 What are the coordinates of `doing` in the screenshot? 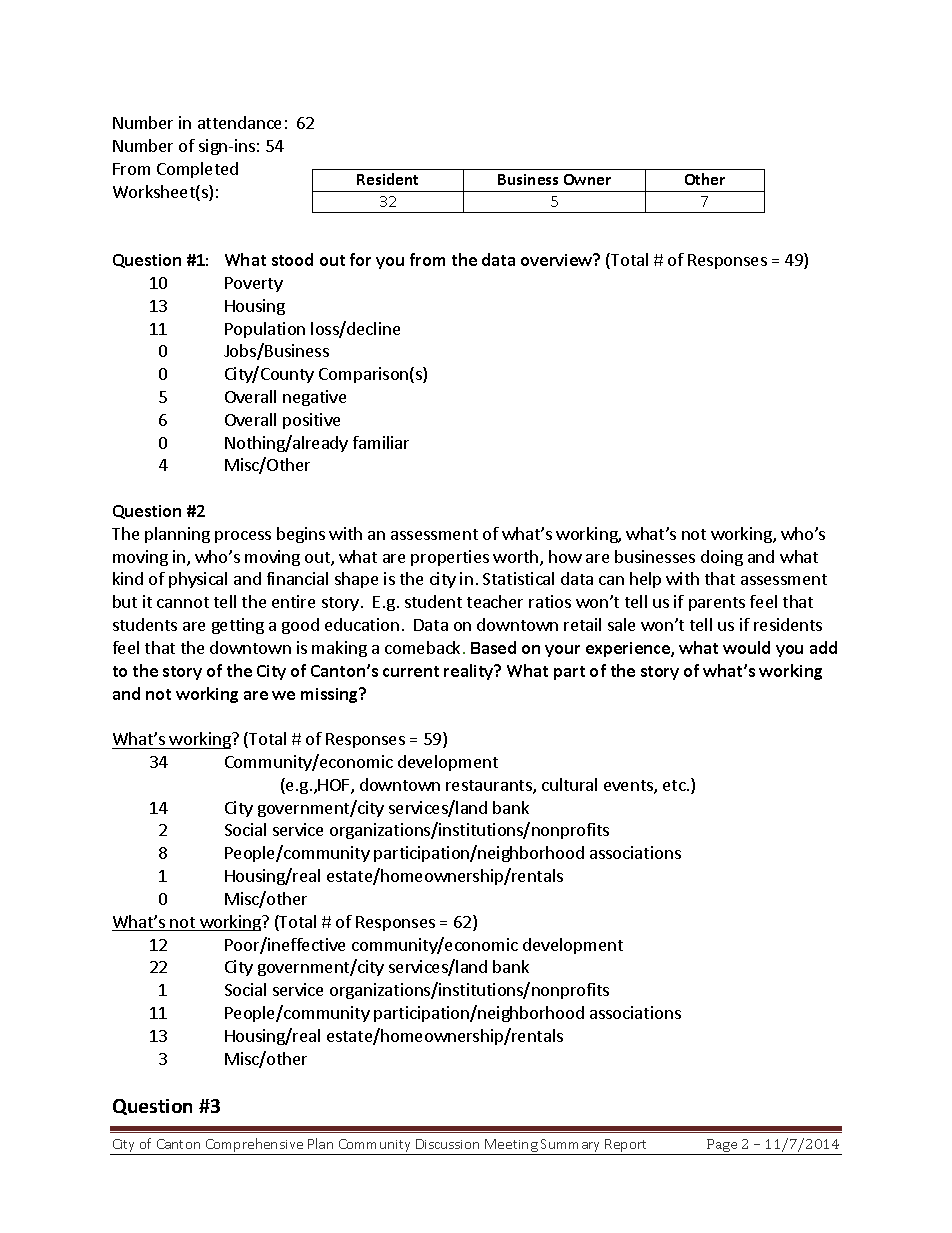 It's located at (722, 558).
